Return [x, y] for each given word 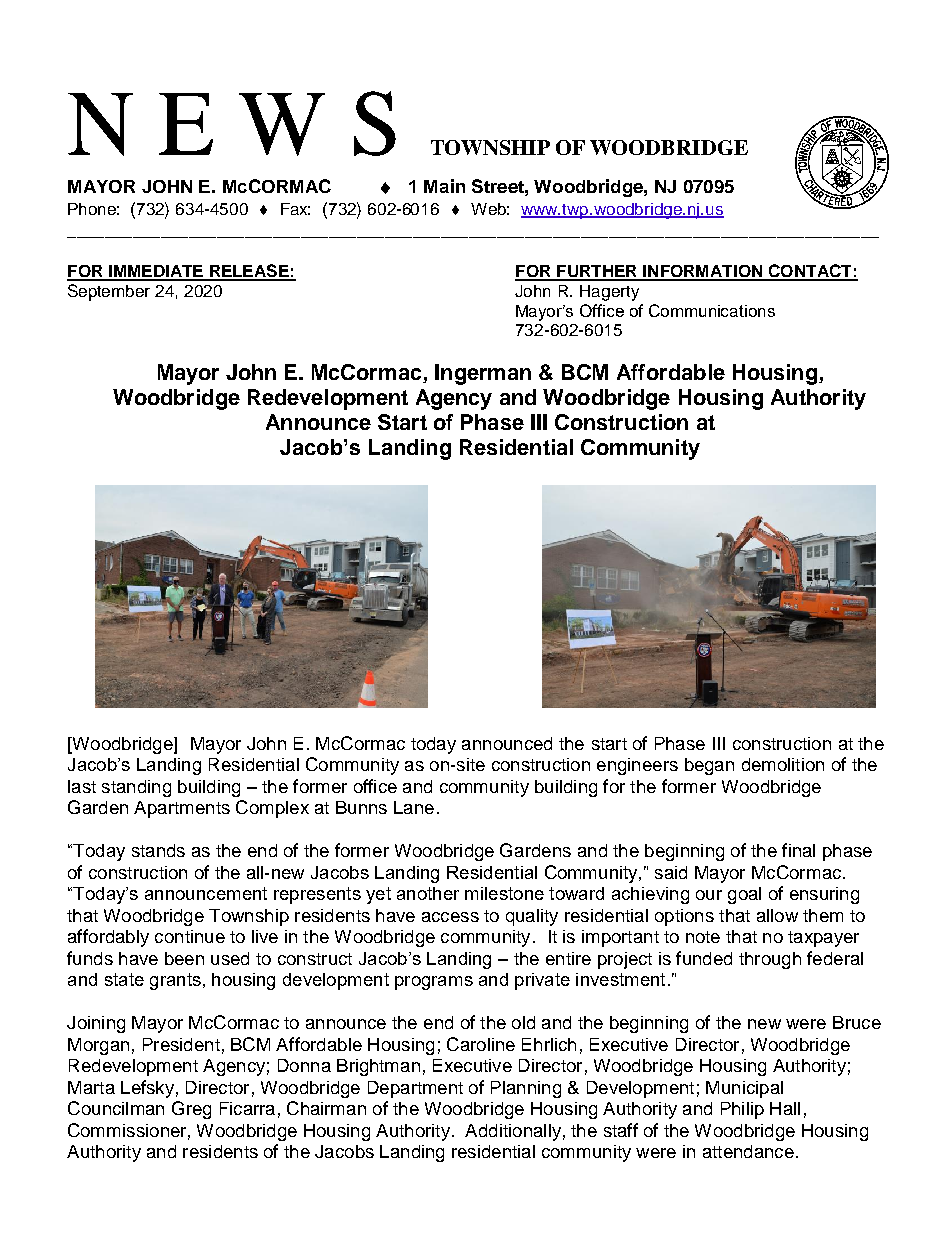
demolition [783, 764]
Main [444, 186]
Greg [191, 1110]
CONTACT [810, 272]
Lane [414, 807]
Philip [742, 1110]
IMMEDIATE [156, 272]
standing [136, 788]
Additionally [513, 1132]
